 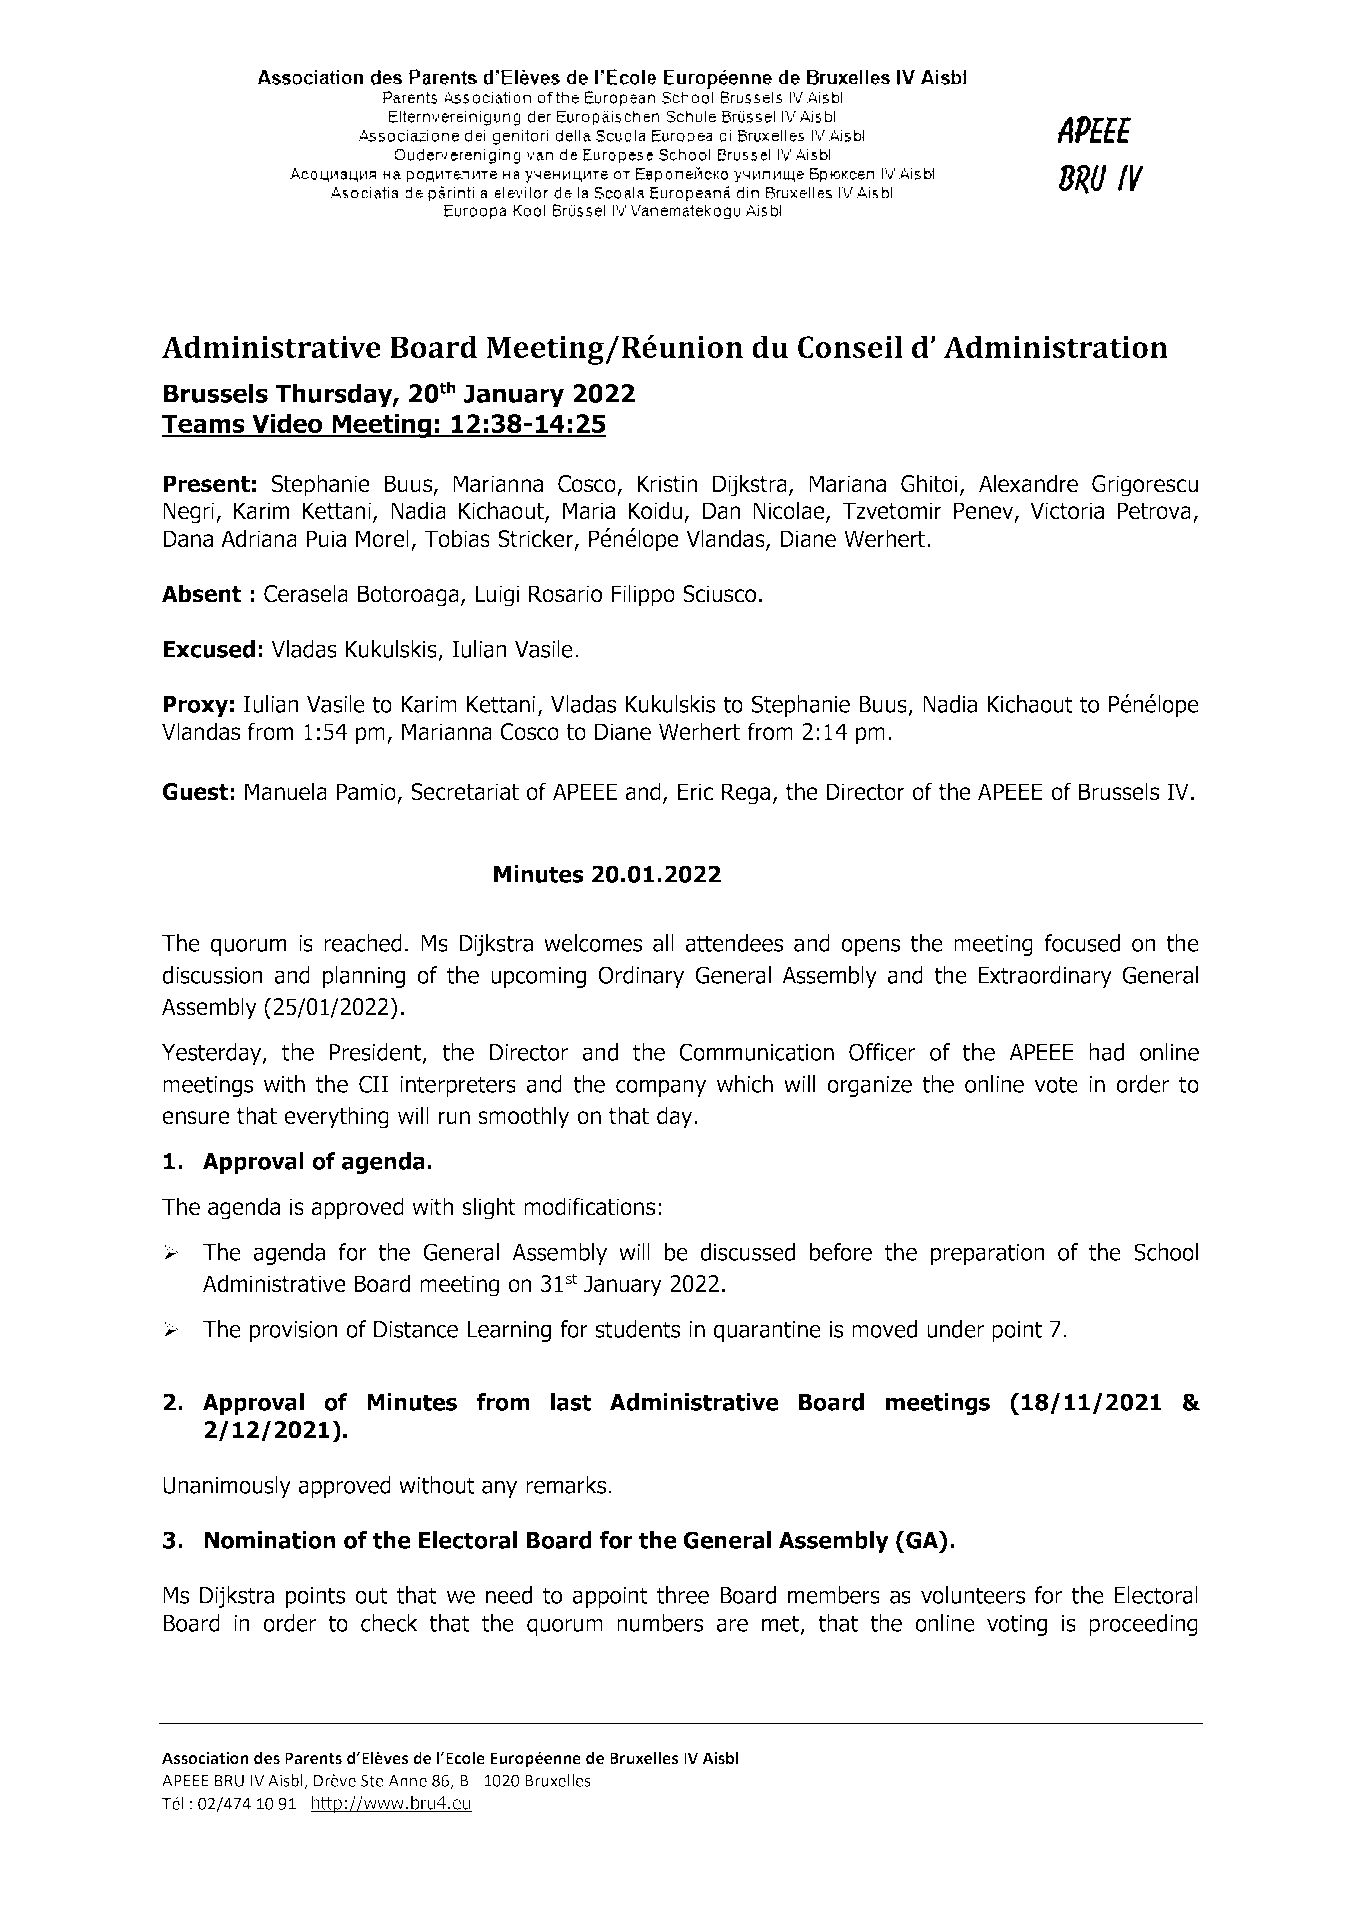 I want to click on Kristin, so click(x=667, y=484).
